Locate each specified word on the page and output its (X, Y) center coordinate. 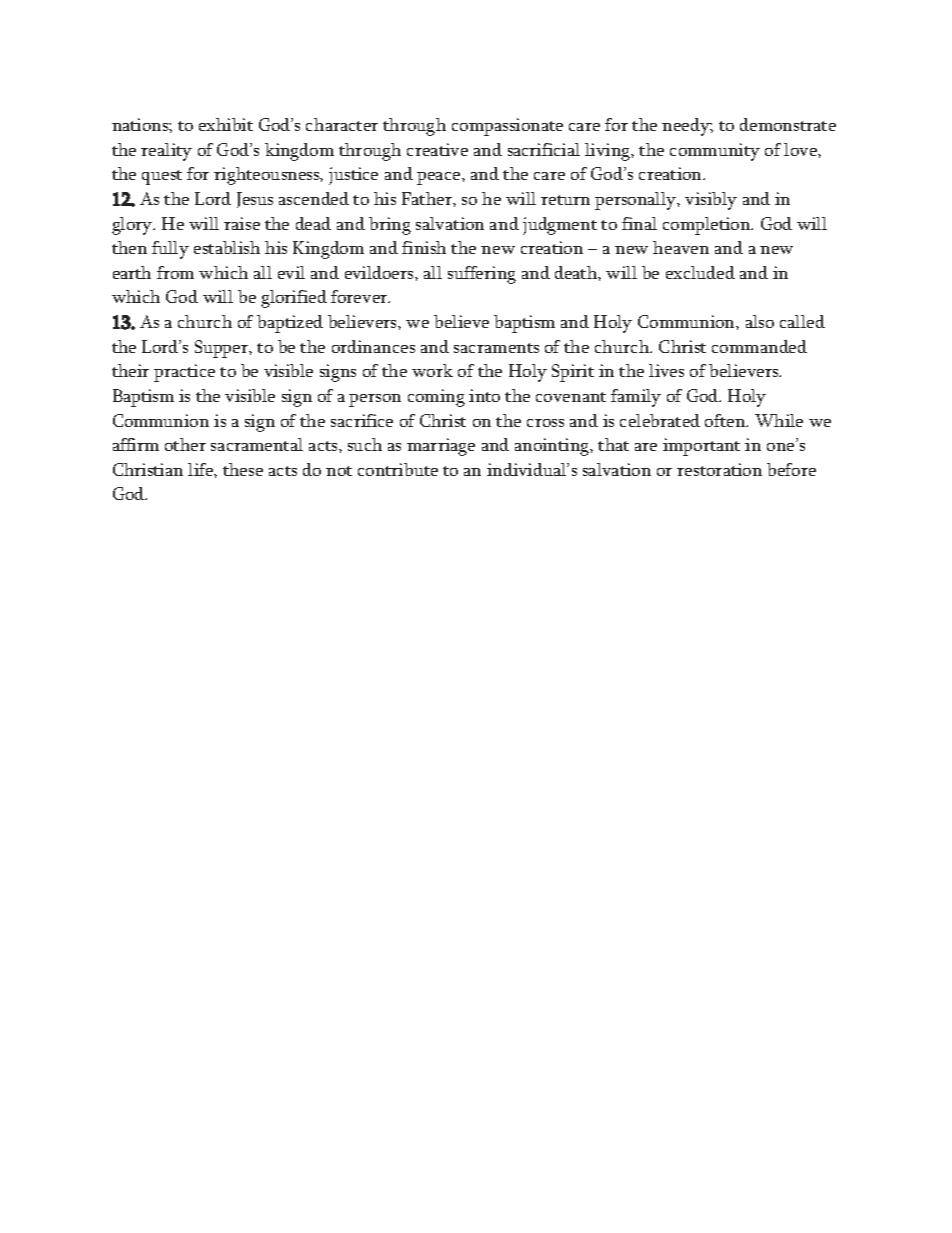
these (243, 469)
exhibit (226, 124)
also (760, 321)
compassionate (507, 127)
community (715, 152)
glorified (294, 299)
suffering (482, 275)
